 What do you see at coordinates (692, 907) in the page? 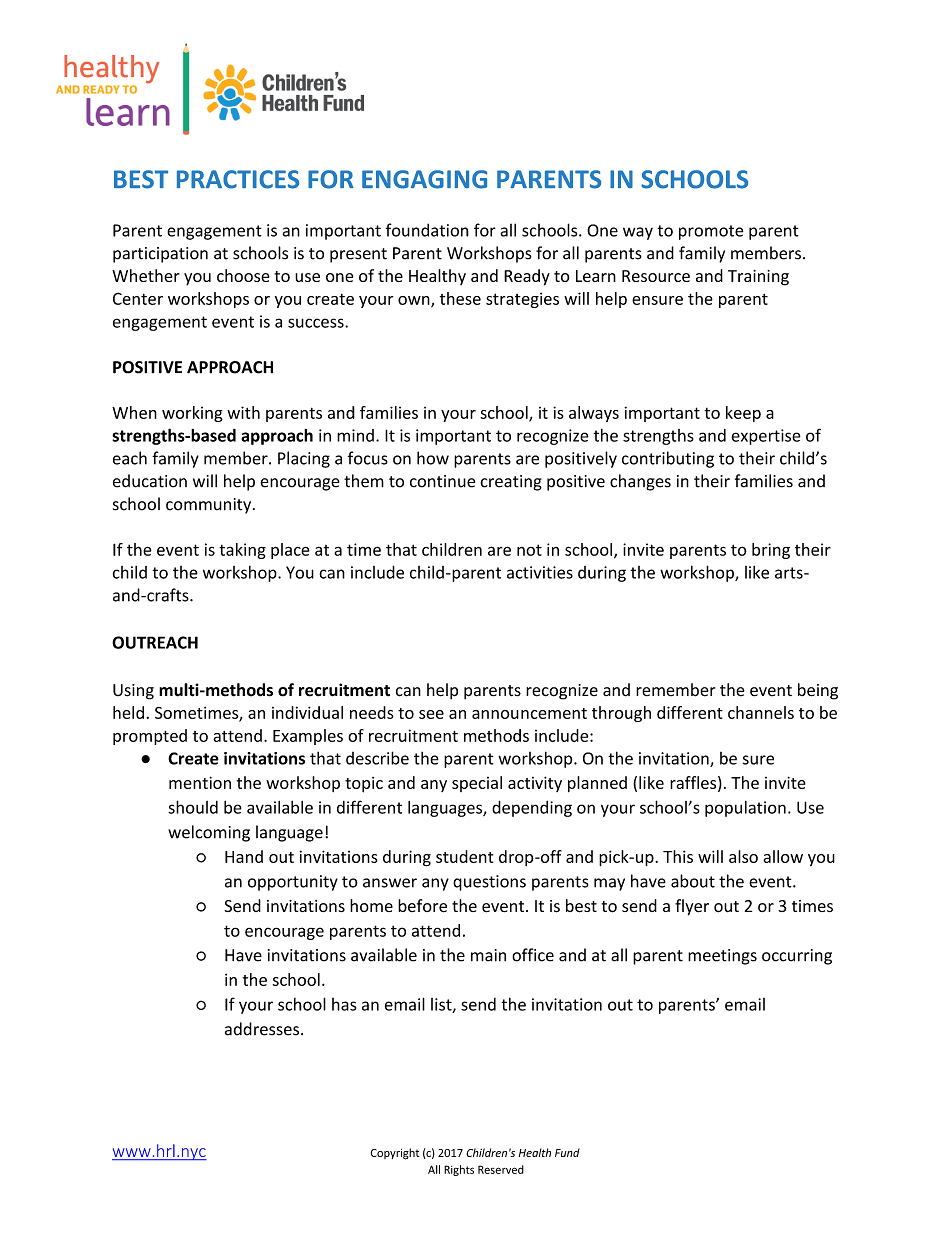
I see `flyer` at bounding box center [692, 907].
